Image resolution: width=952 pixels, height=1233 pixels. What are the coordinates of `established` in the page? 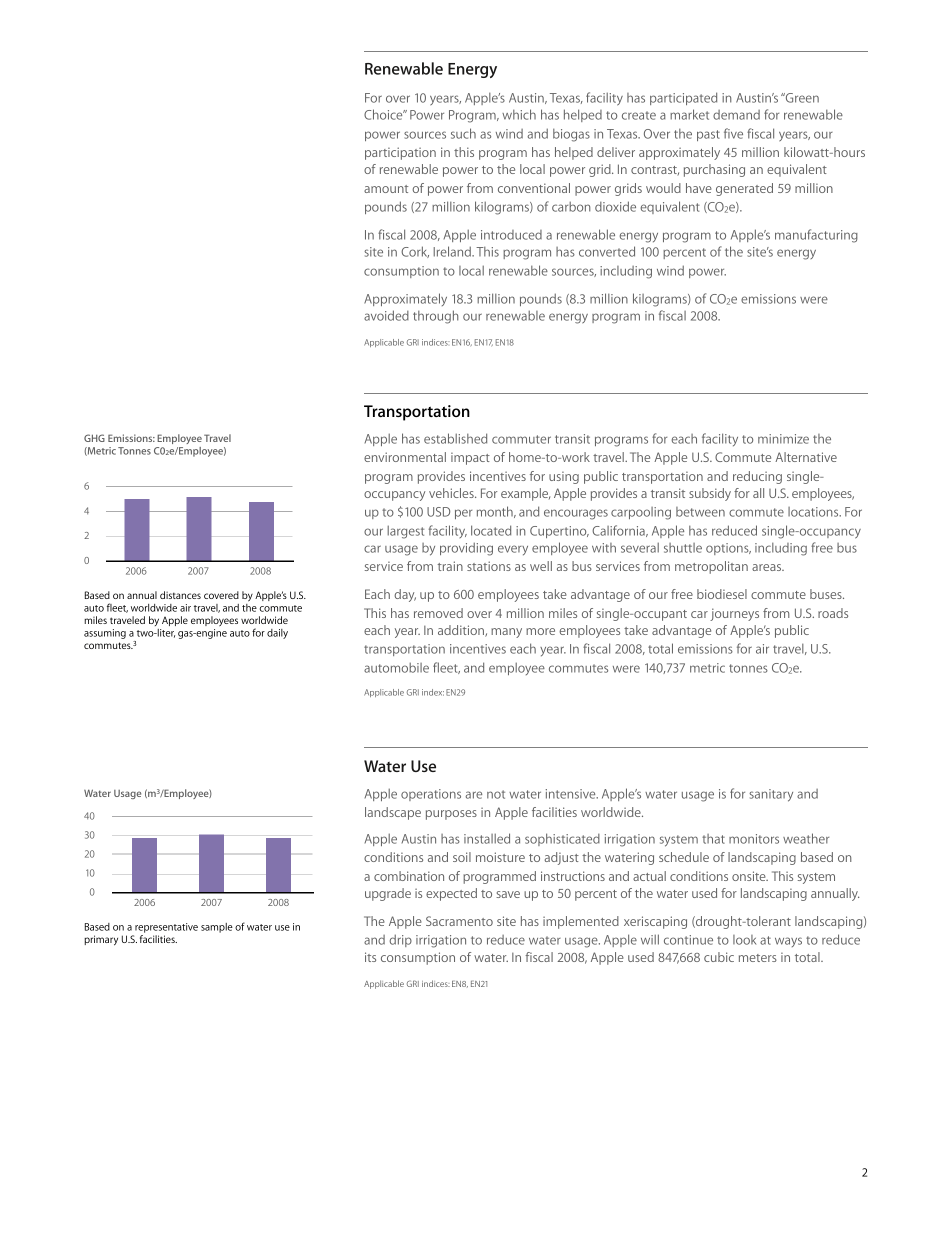 It's located at (455, 438).
